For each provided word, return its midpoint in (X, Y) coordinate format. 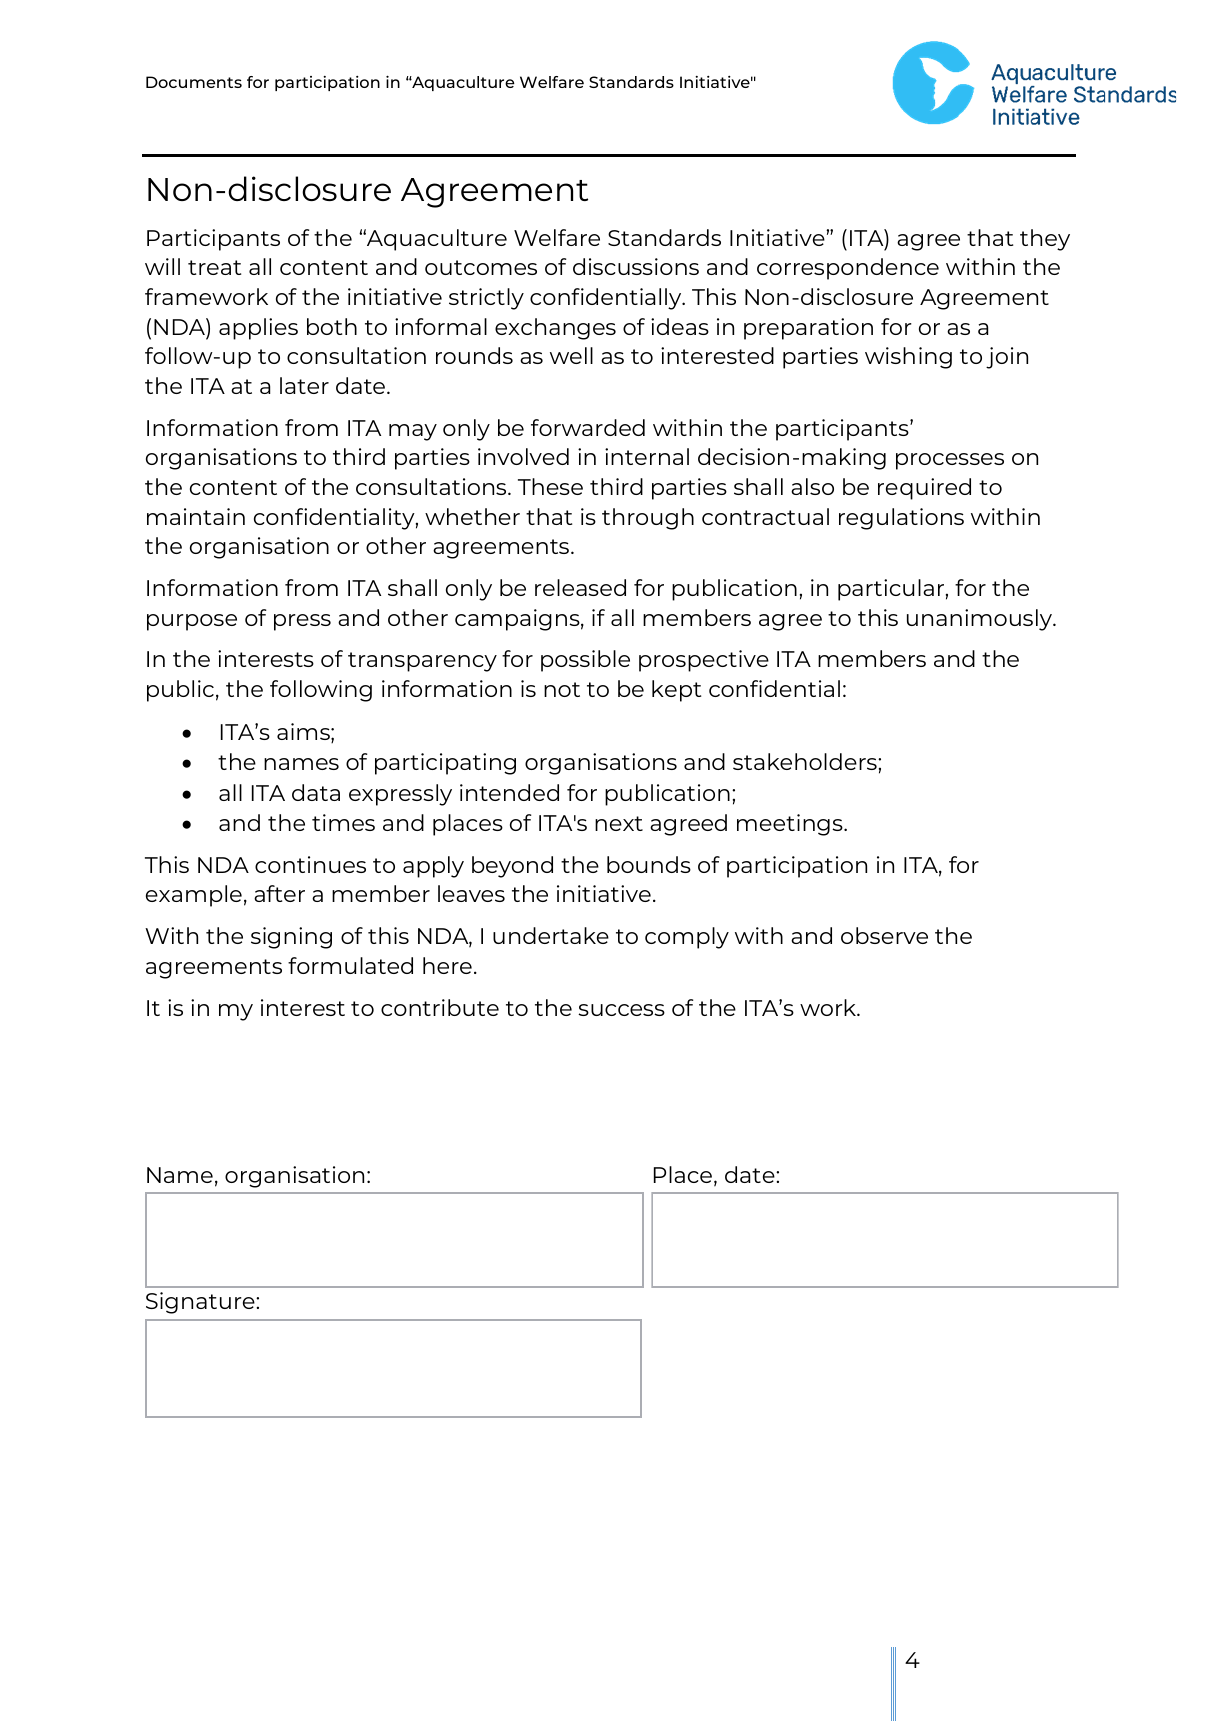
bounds (649, 864)
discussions (636, 266)
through (648, 519)
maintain (196, 516)
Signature (201, 1303)
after (279, 893)
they (1045, 240)
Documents (194, 82)
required (924, 489)
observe (884, 935)
